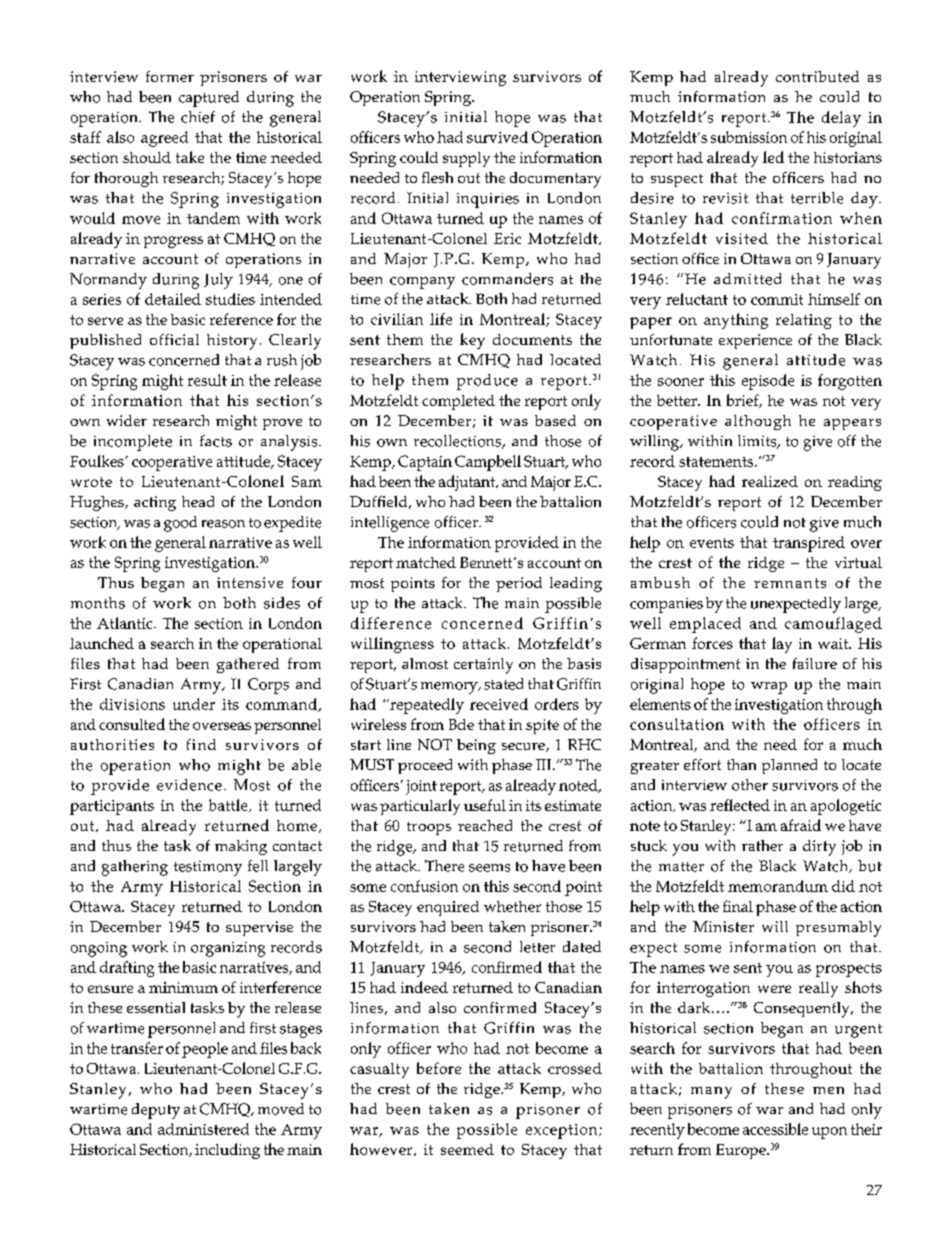 The image size is (952, 1233). What do you see at coordinates (497, 137) in the screenshot?
I see `survived` at bounding box center [497, 137].
